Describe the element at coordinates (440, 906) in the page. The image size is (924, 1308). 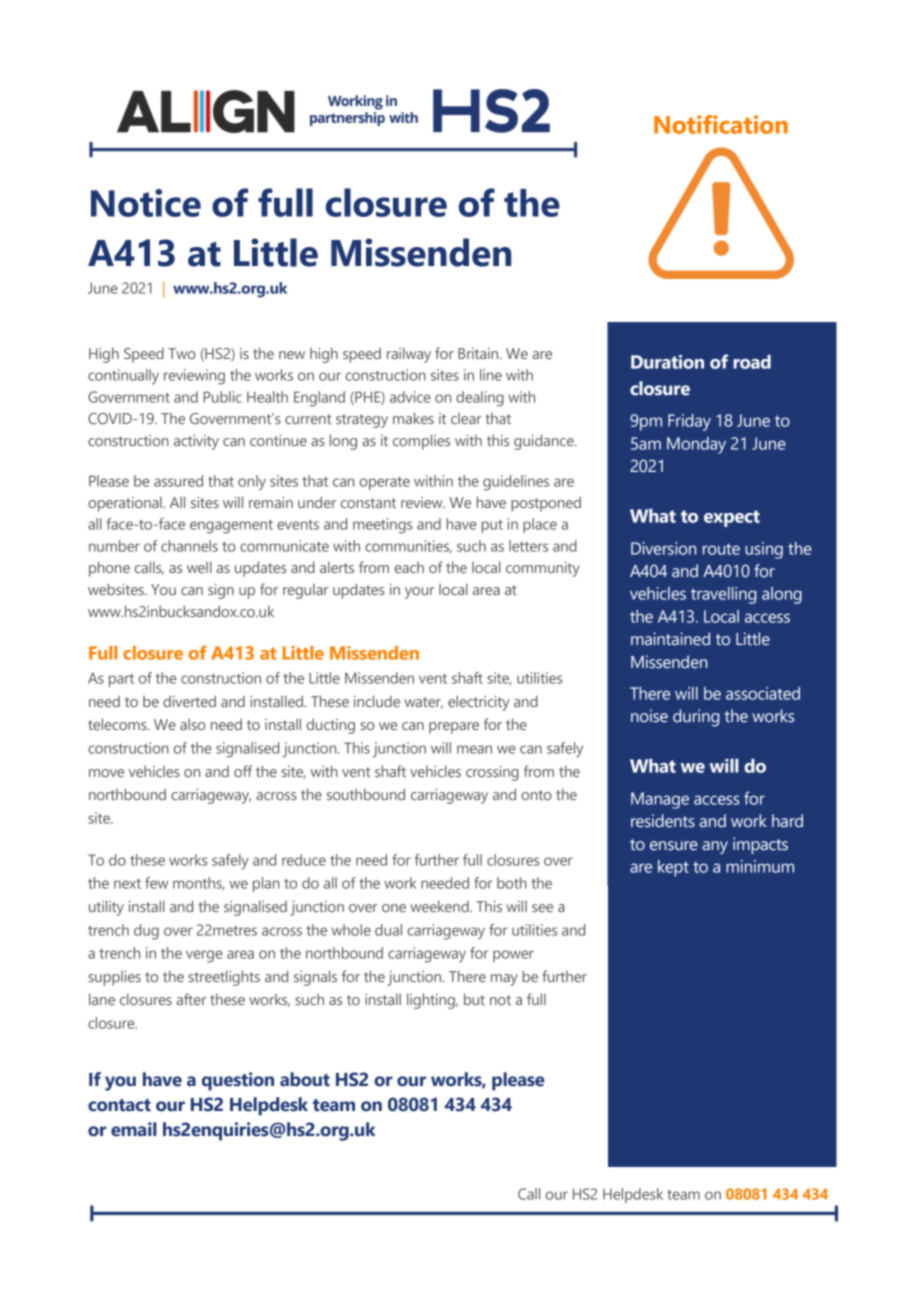
I see `weekend` at that location.
